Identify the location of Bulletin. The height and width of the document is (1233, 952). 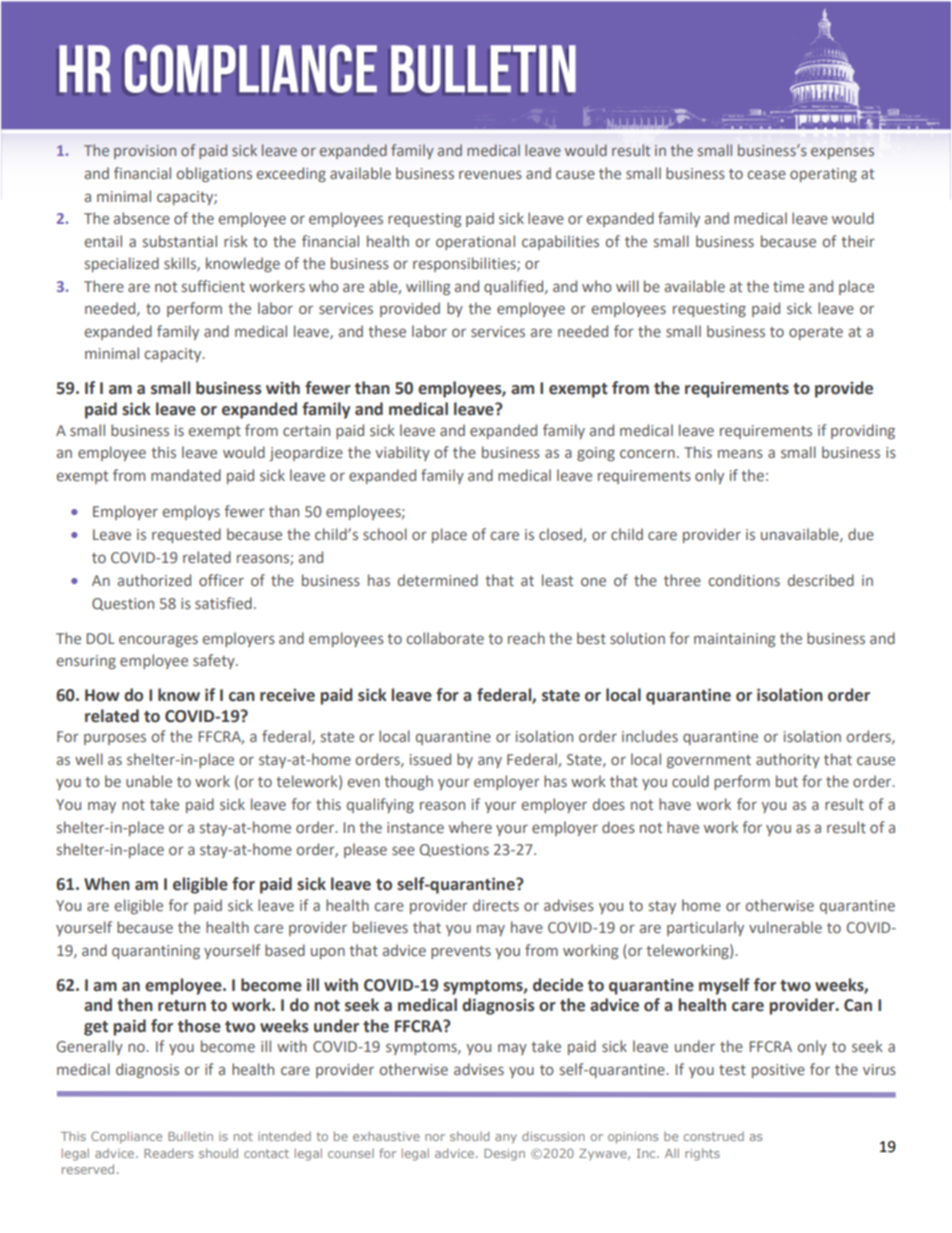
(190, 1136).
